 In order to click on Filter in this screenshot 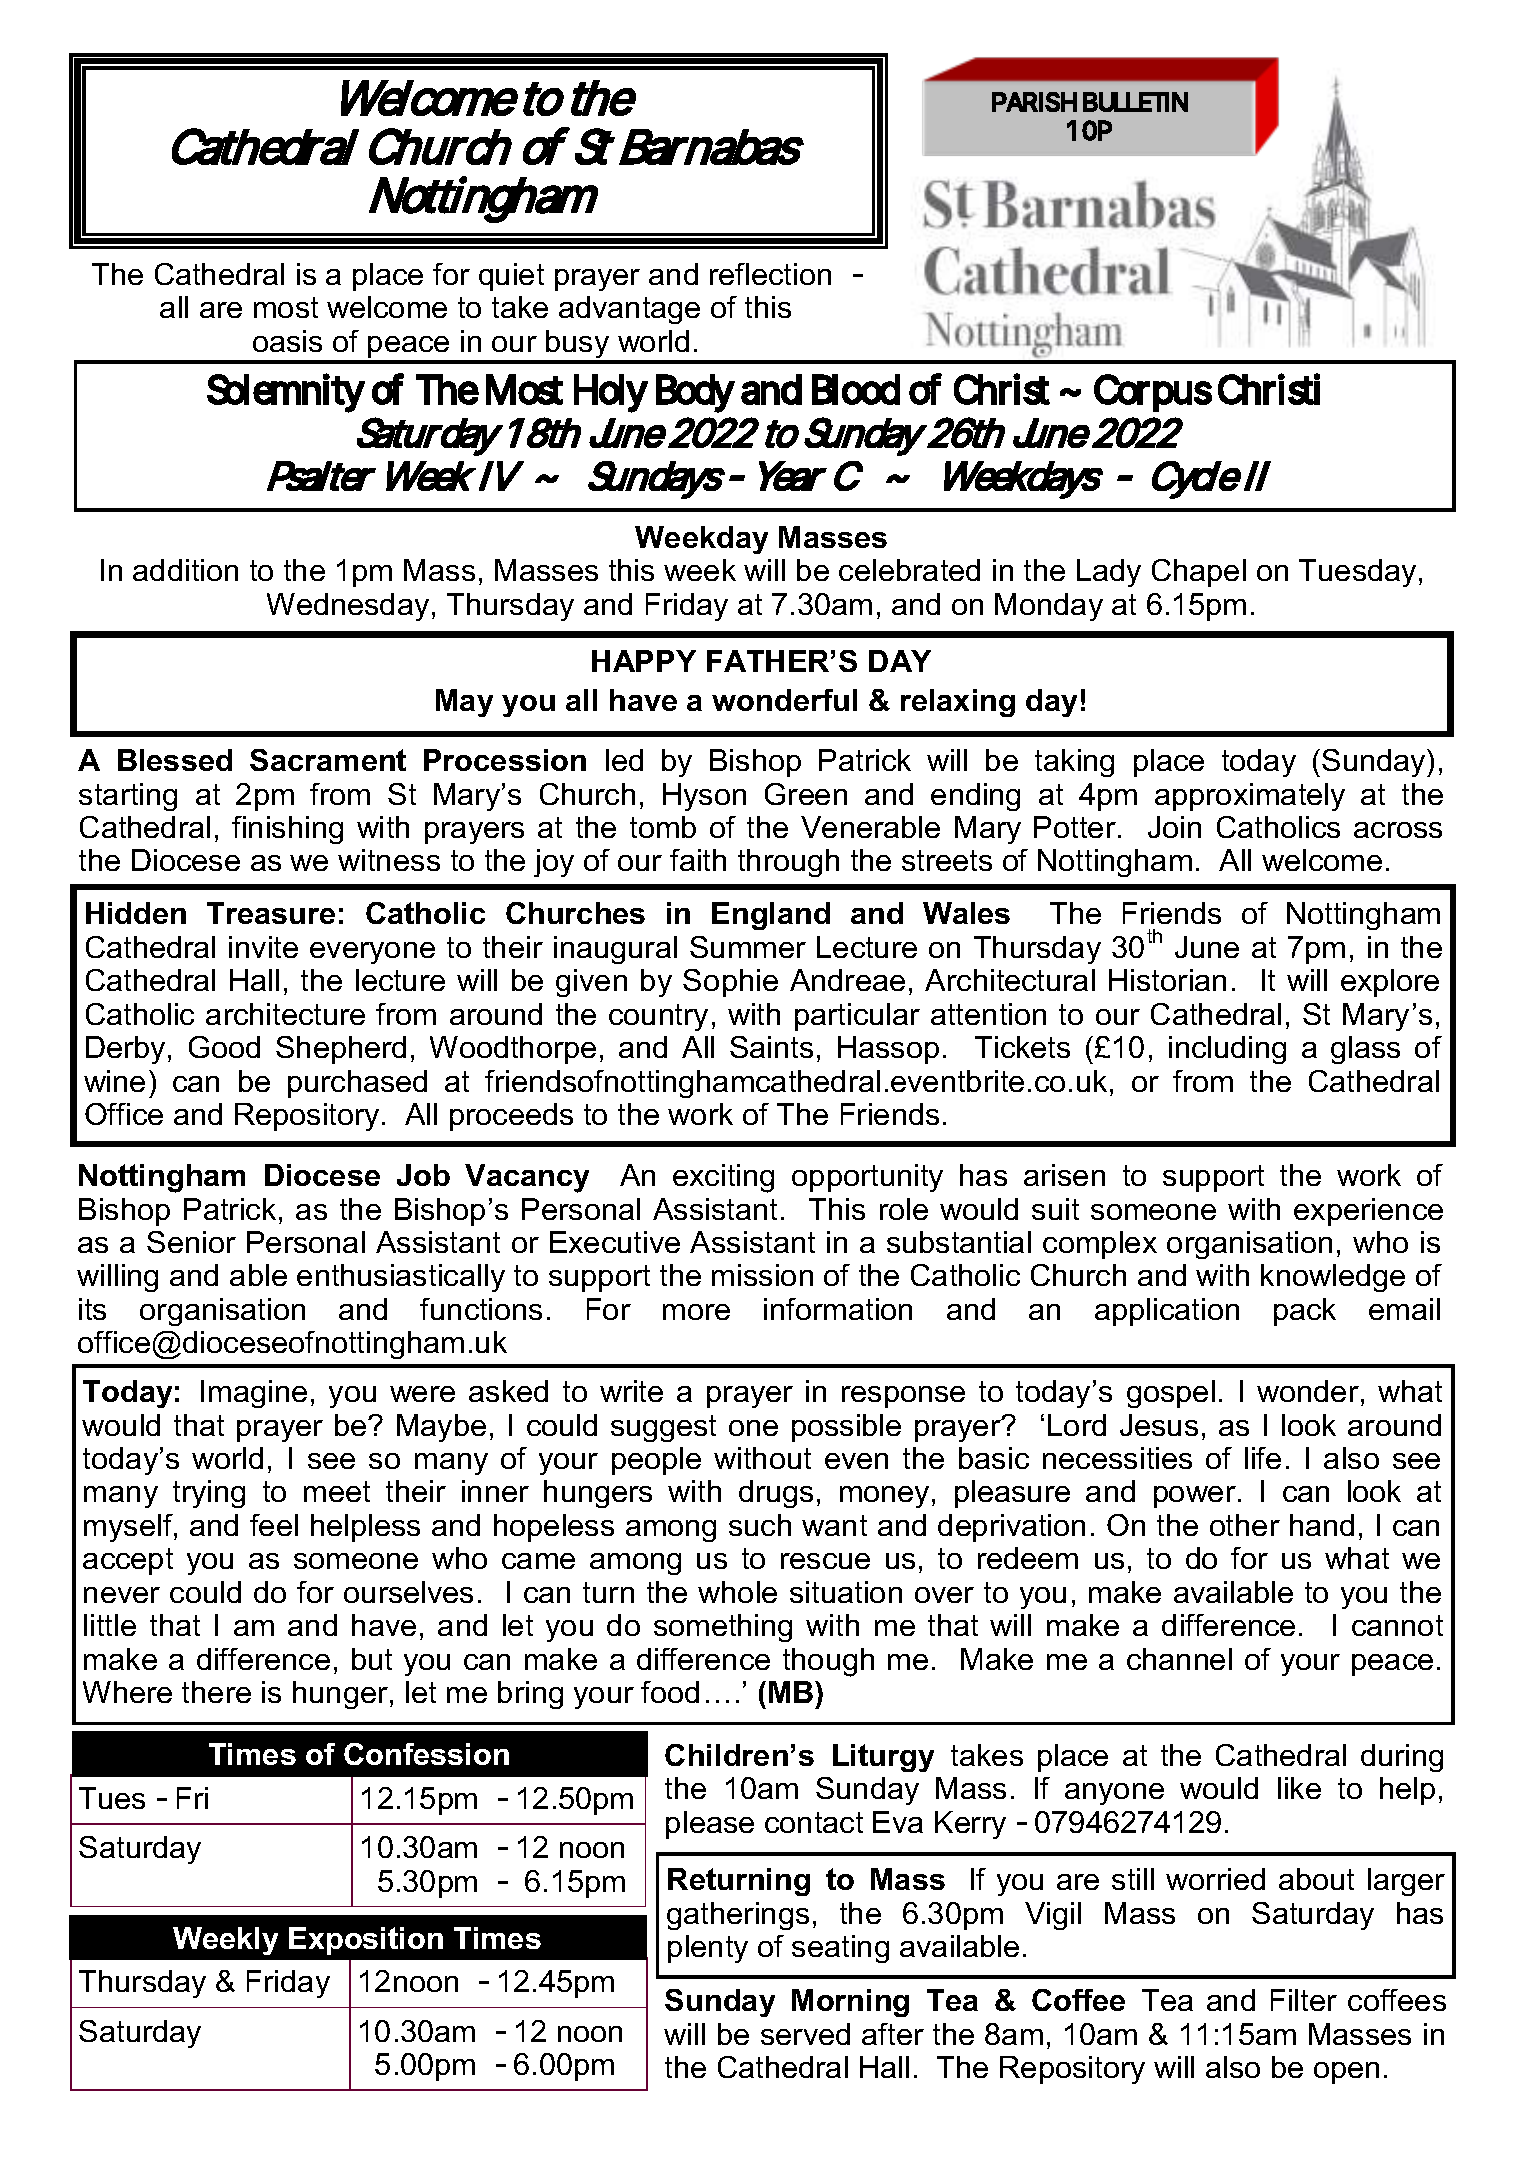, I will do `click(1304, 2000)`.
